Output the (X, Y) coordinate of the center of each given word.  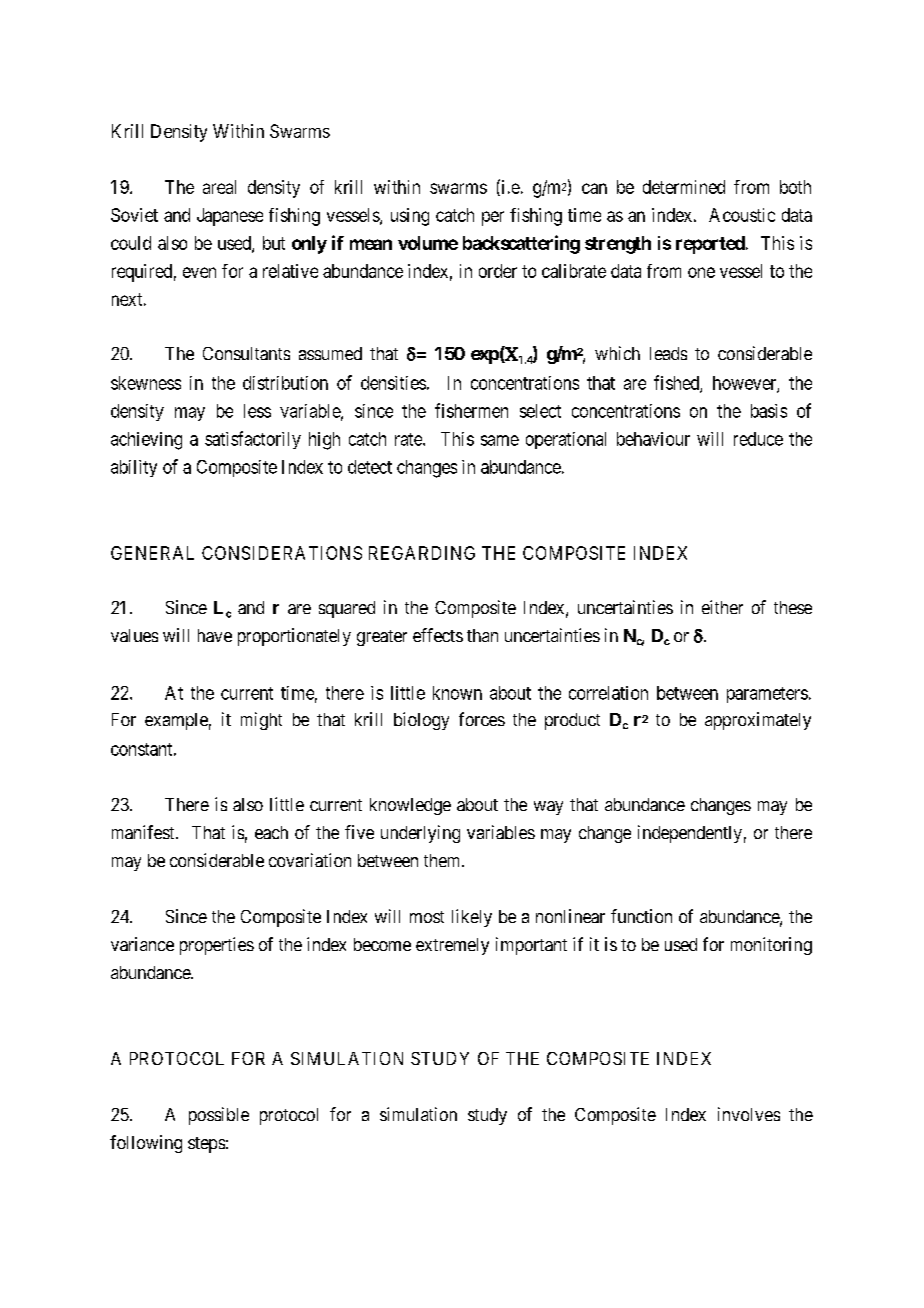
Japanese (230, 217)
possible (219, 1116)
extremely (452, 946)
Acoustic (742, 215)
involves (749, 1114)
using (410, 217)
